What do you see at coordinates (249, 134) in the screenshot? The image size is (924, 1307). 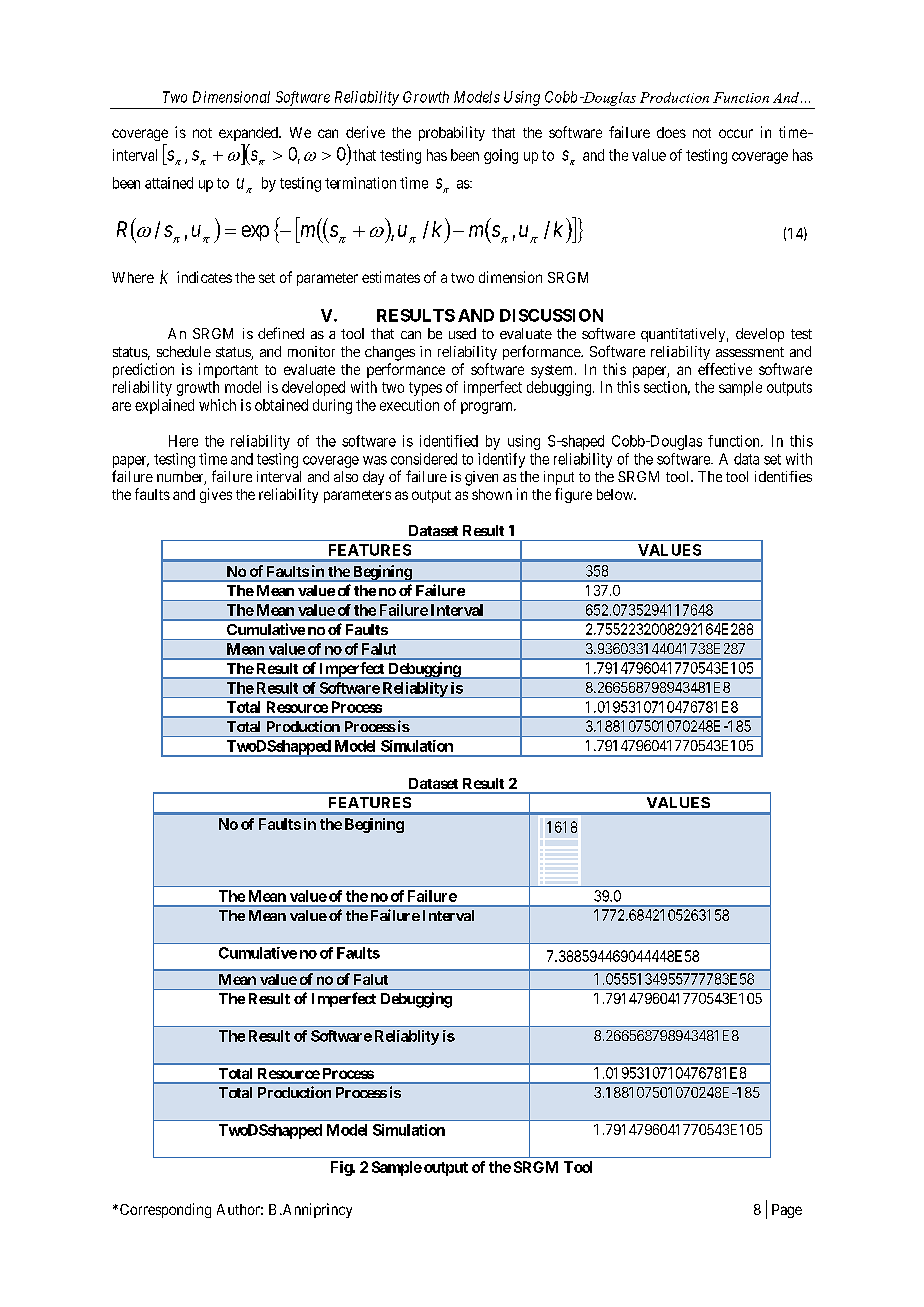 I see `expanded` at bounding box center [249, 134].
